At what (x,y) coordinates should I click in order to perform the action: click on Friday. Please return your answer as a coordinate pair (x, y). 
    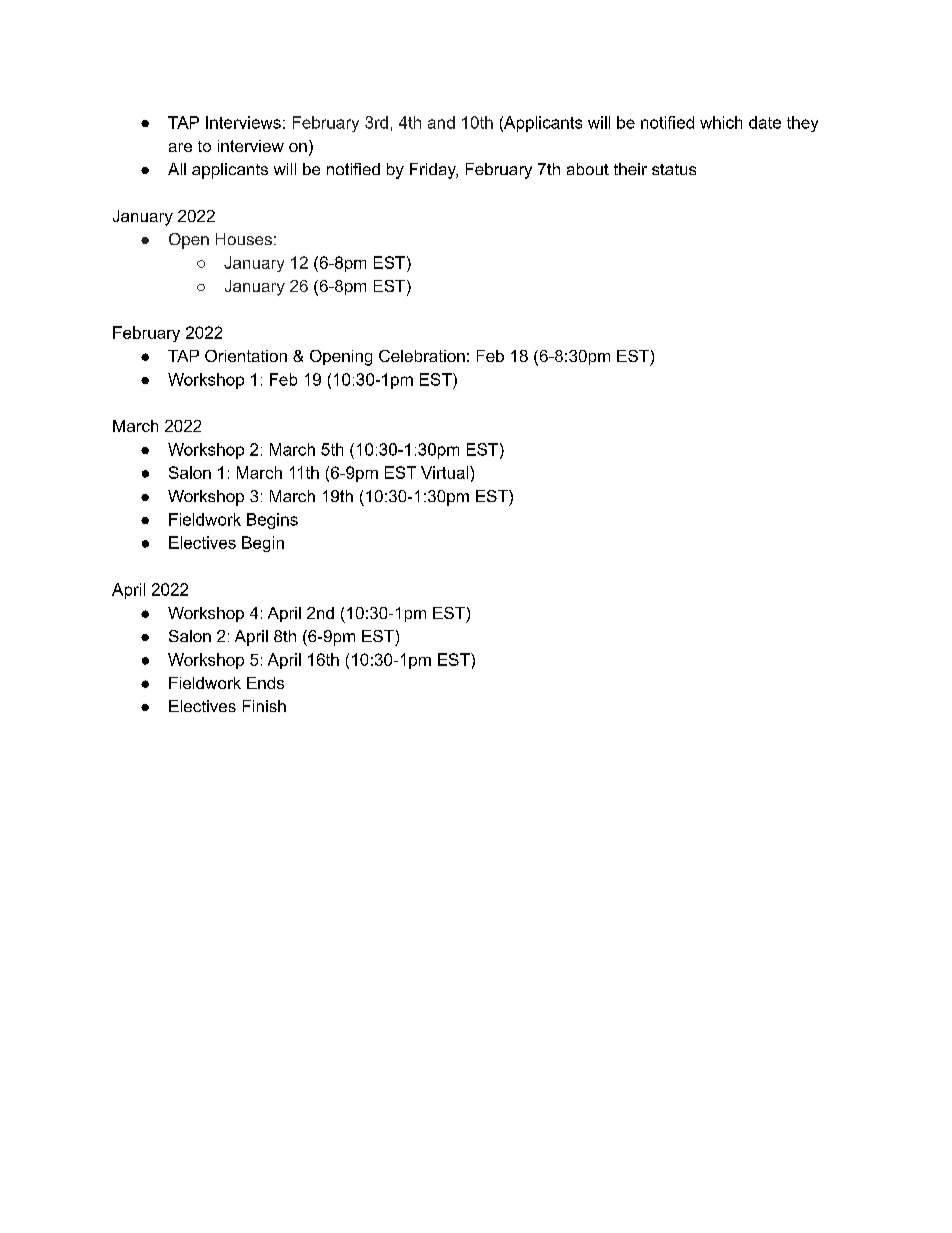
    Looking at the image, I should click on (434, 171).
